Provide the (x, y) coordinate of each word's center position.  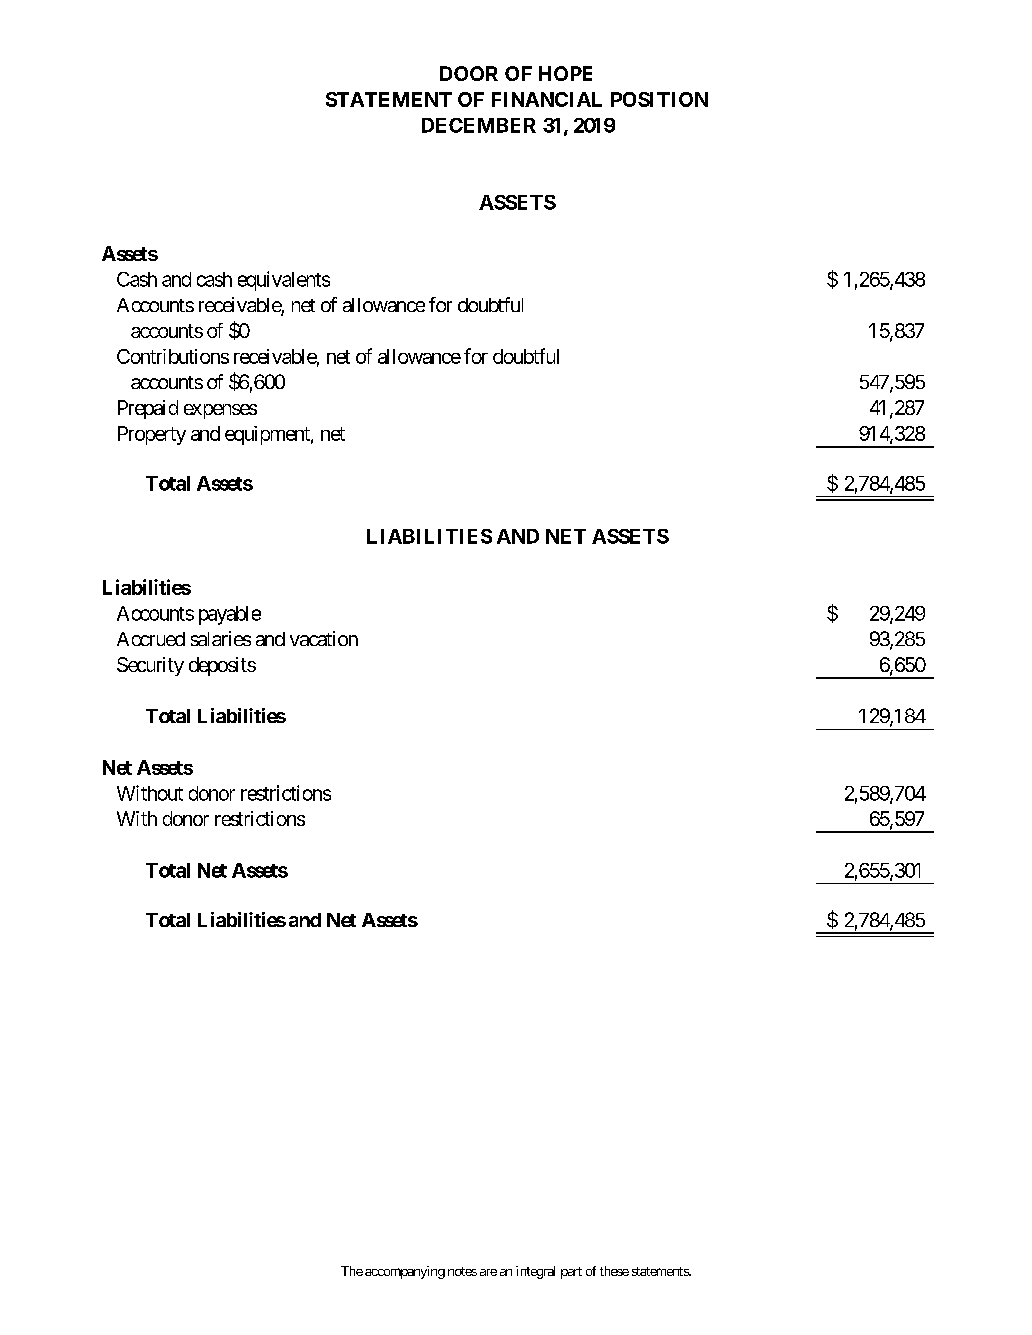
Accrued (151, 639)
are (488, 1272)
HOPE (565, 73)
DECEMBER (479, 125)
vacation (324, 638)
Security (150, 666)
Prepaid (148, 409)
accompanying (405, 1272)
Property (152, 435)
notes (462, 1271)
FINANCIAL (547, 99)
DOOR (469, 73)
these (614, 1271)
